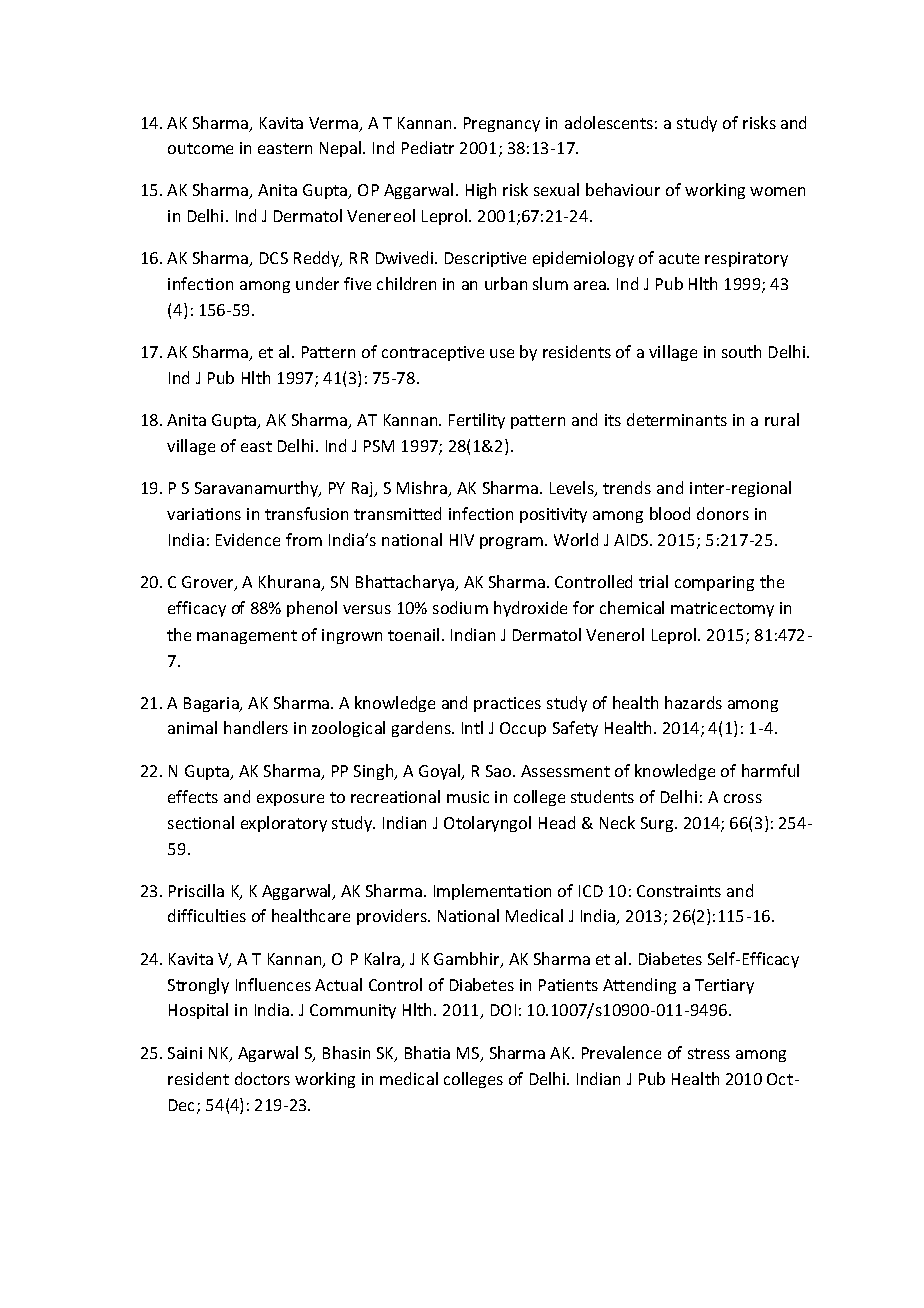 The height and width of the page is (1308, 924). I want to click on comparing, so click(714, 583).
